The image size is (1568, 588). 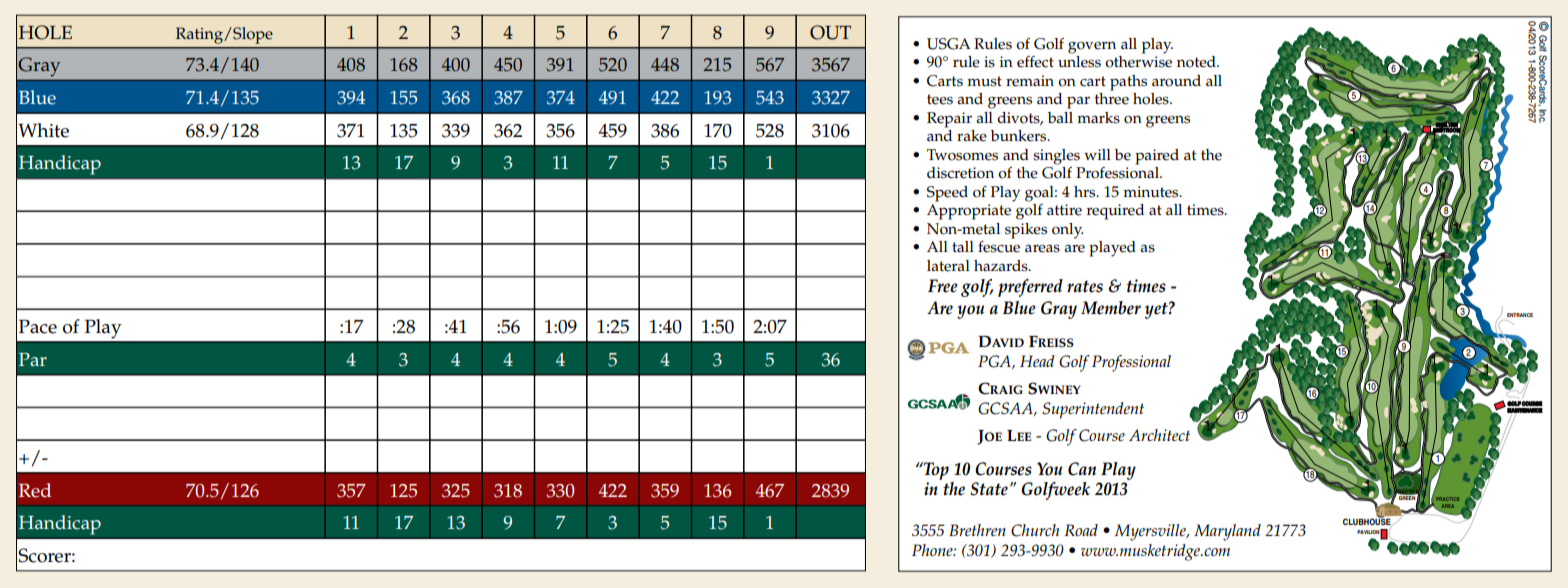 What do you see at coordinates (1197, 62) in the screenshot?
I see `noted` at bounding box center [1197, 62].
